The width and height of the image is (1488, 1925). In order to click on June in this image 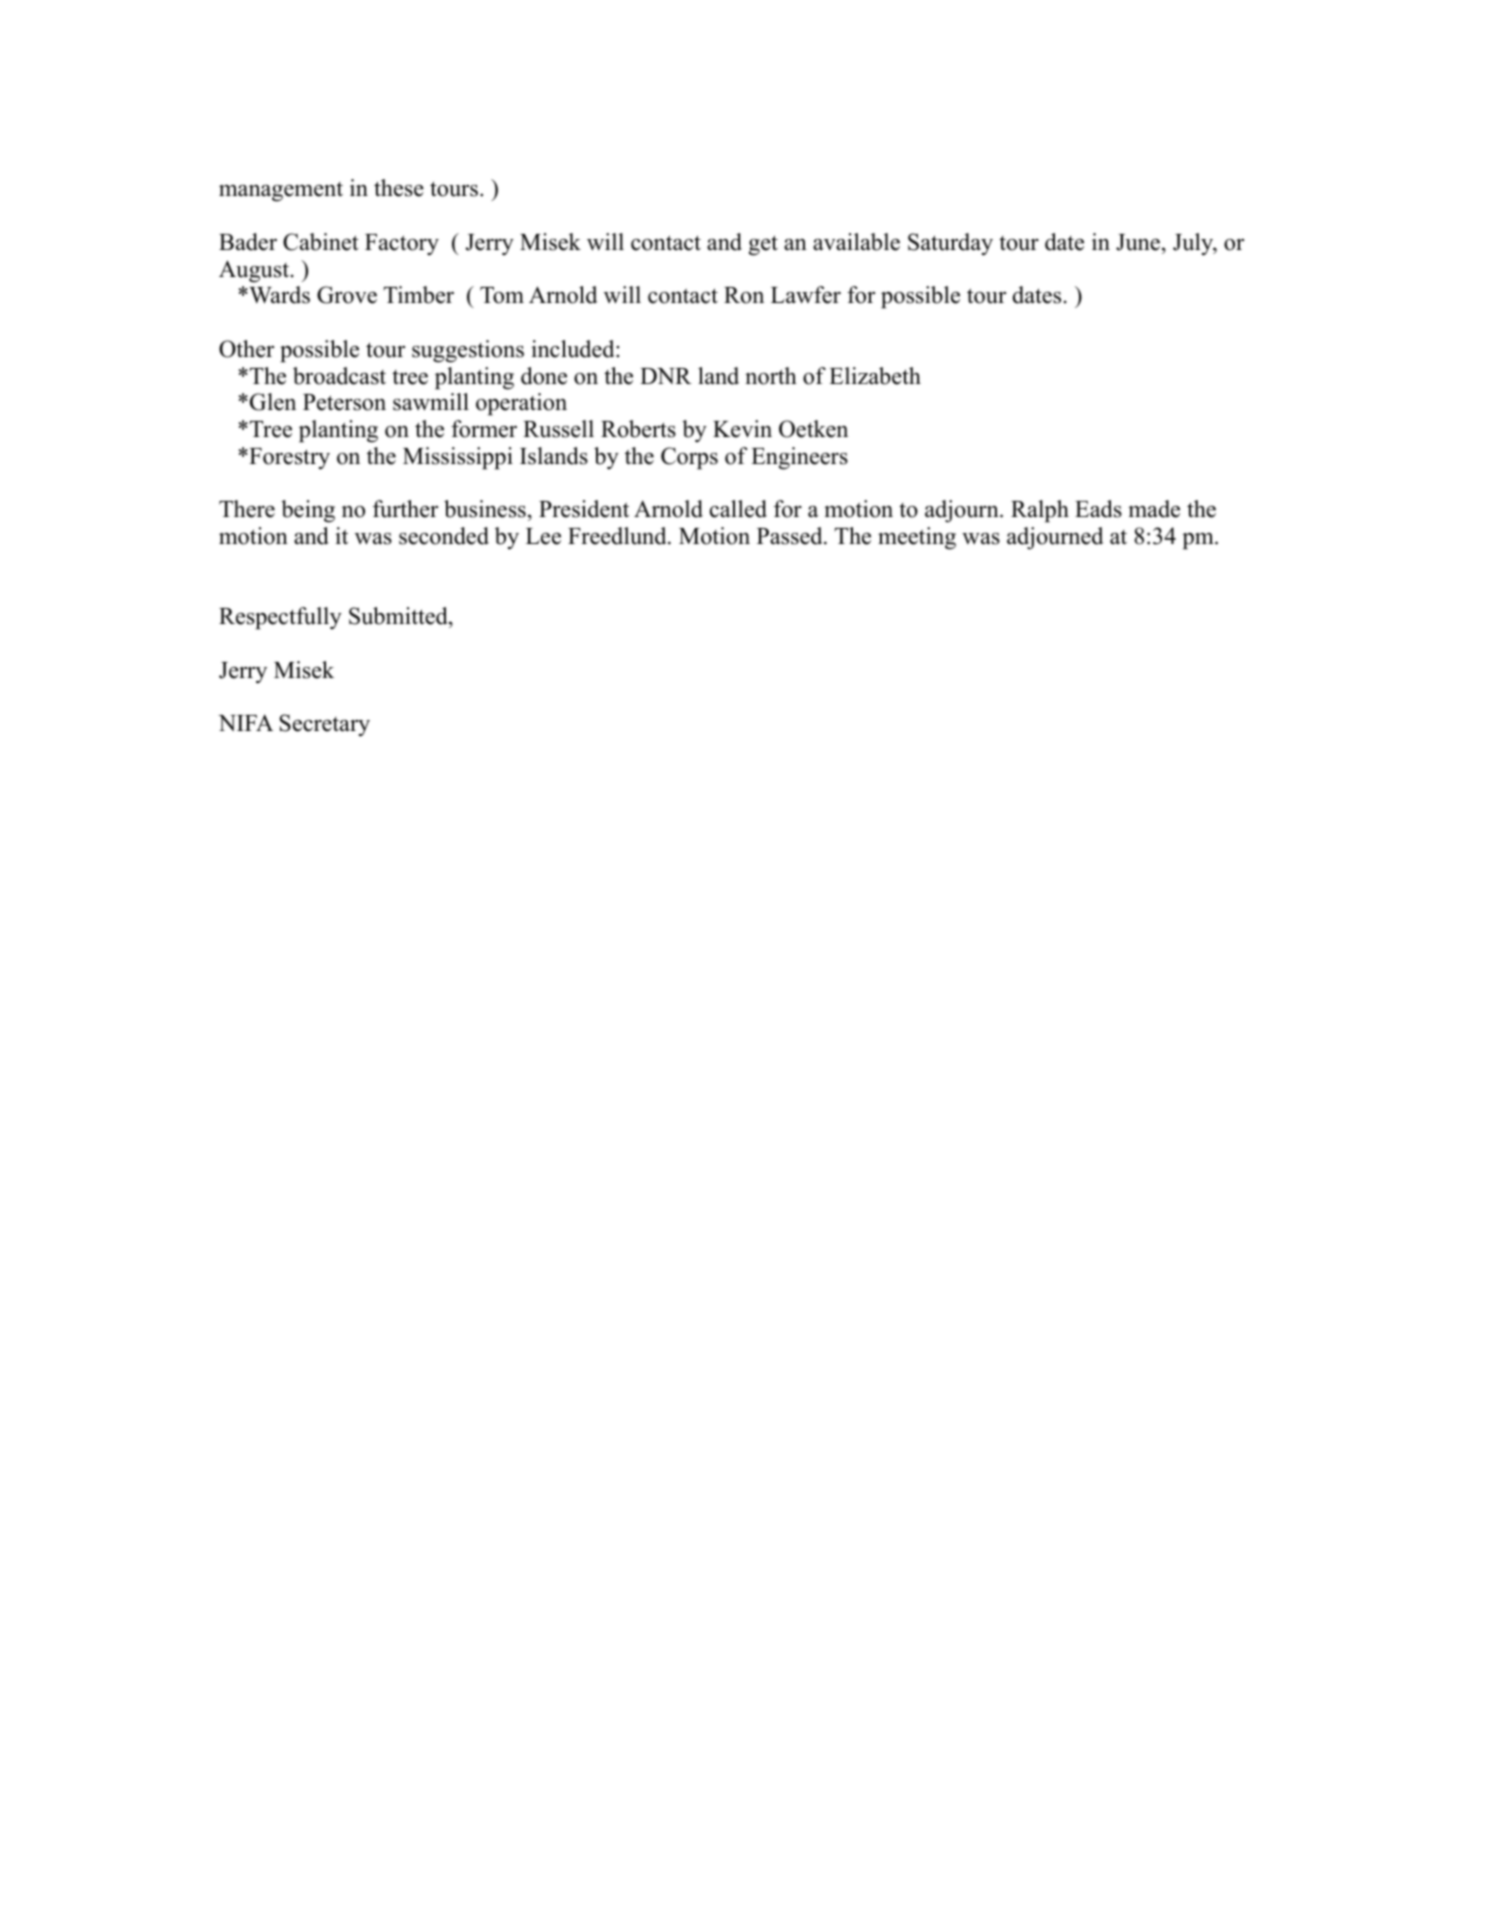, I will do `click(1138, 242)`.
